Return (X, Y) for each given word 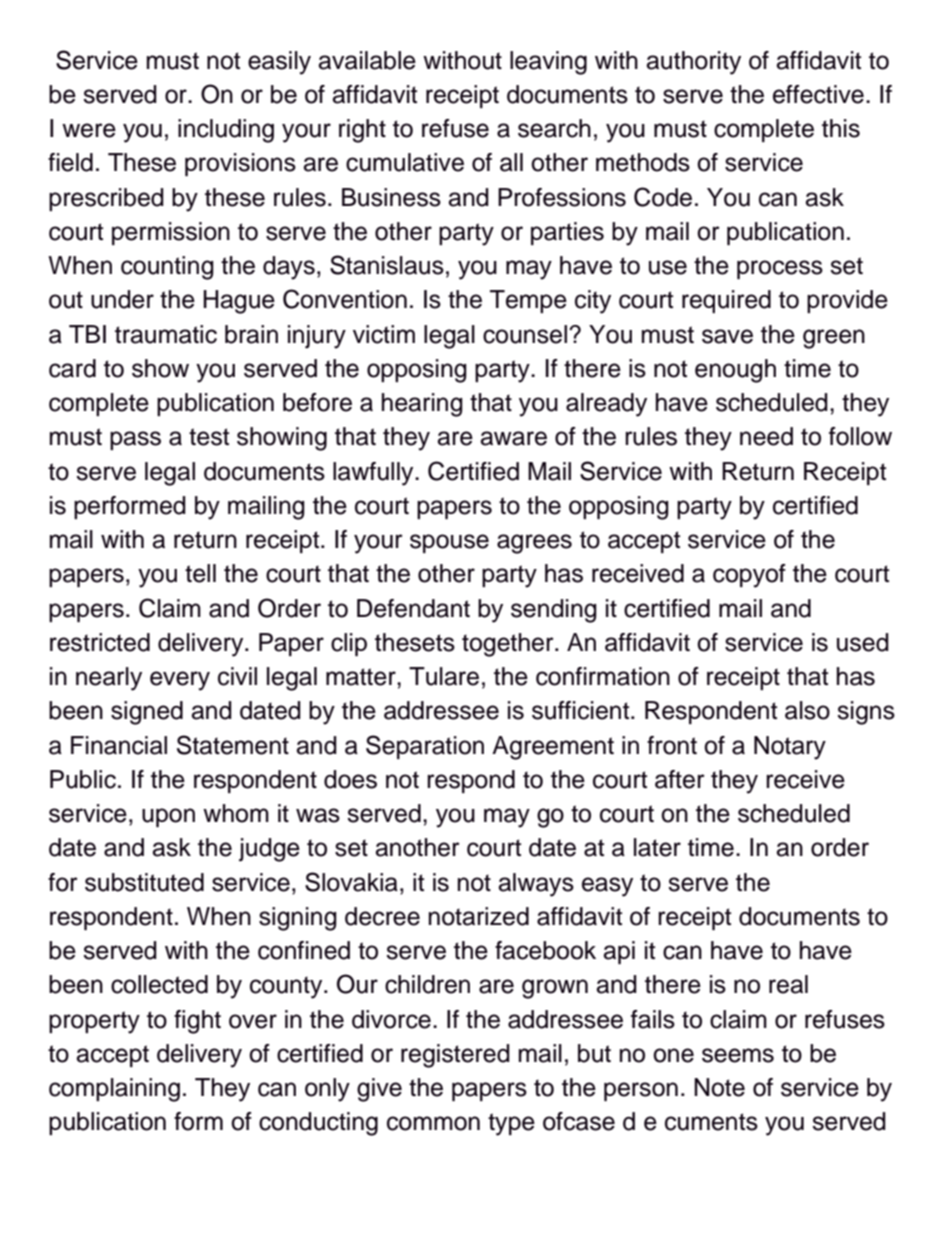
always (536, 885)
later (657, 847)
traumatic (166, 334)
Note (719, 1087)
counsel (525, 334)
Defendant (413, 608)
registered (455, 1056)
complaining (114, 1090)
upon (168, 817)
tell (200, 573)
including (226, 131)
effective (818, 94)
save (727, 336)
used (863, 642)
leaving (548, 63)
